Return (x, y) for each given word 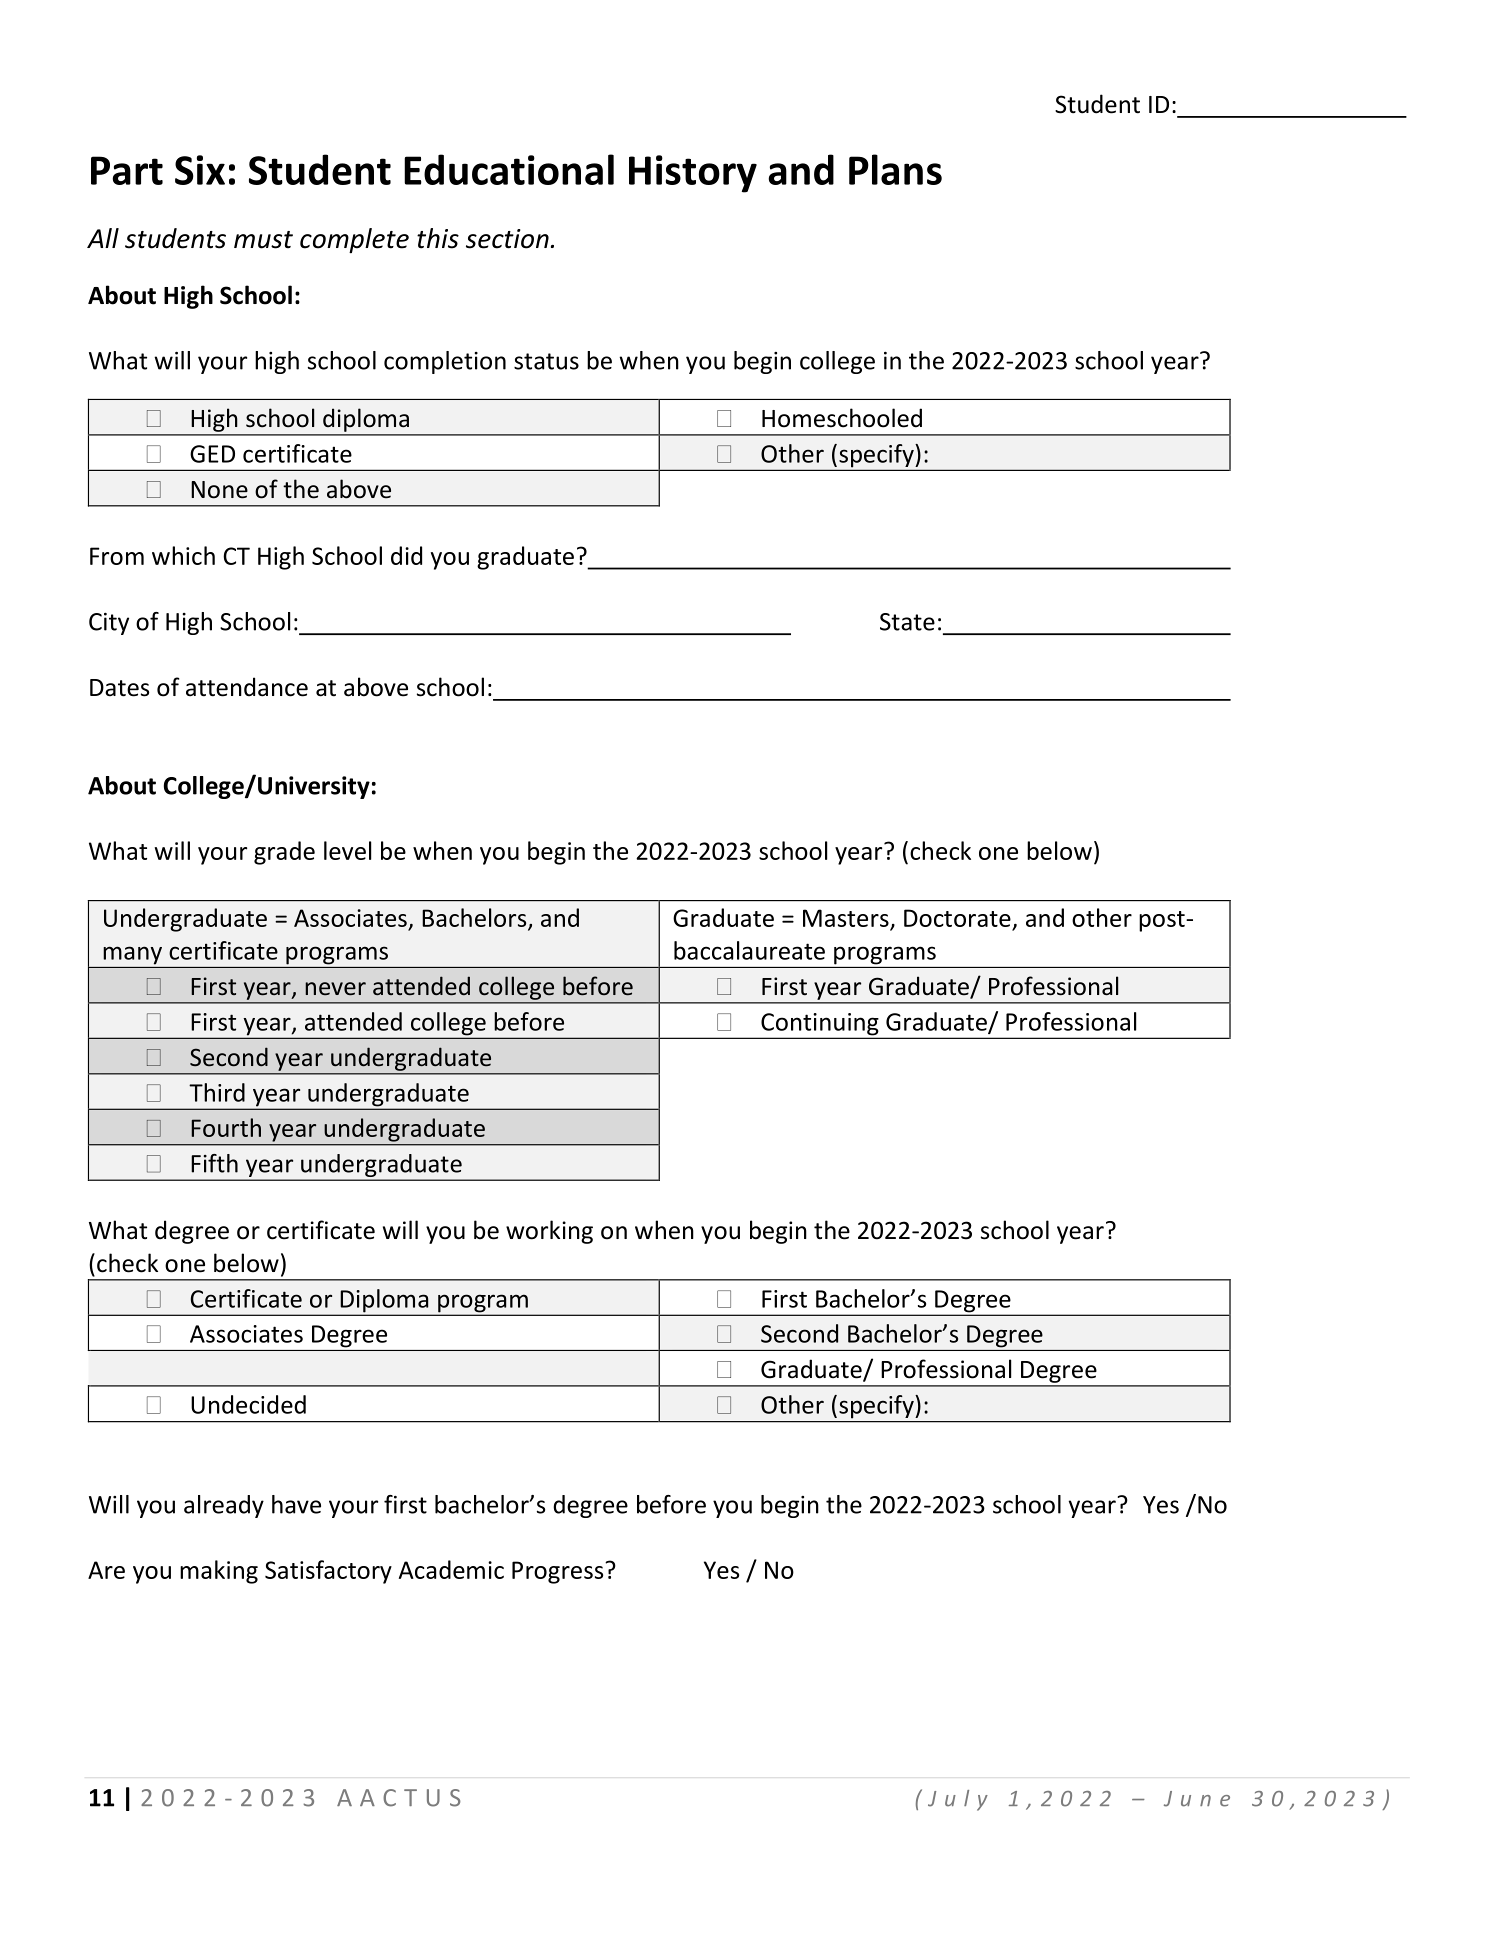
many (133, 956)
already (224, 1506)
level (347, 850)
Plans (895, 169)
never (335, 989)
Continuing (820, 1025)
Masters (846, 918)
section (507, 239)
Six (200, 170)
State (907, 622)
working (549, 1232)
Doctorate (957, 918)
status (546, 361)
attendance (247, 687)
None (219, 490)
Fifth (214, 1163)
